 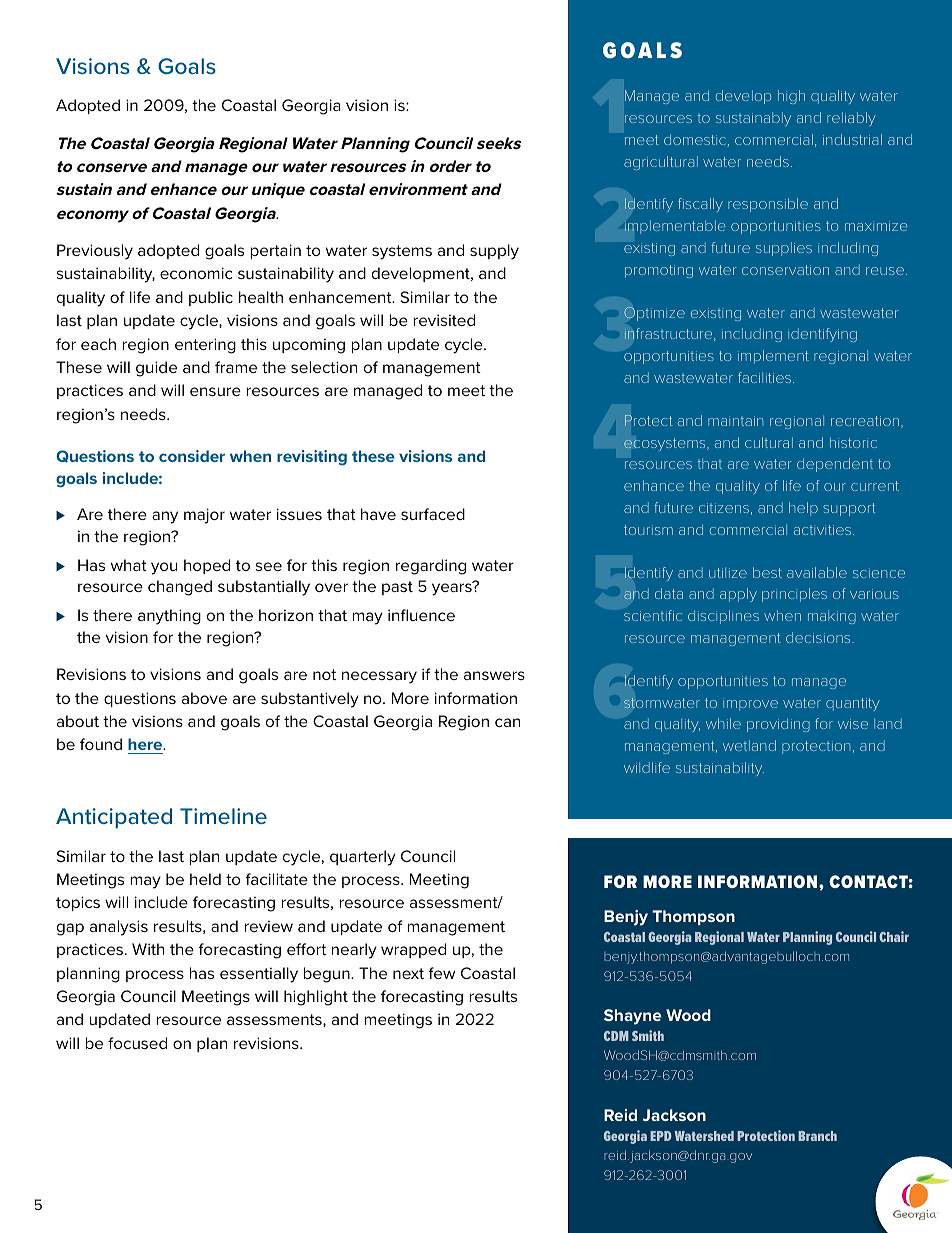 I want to click on focused, so click(x=137, y=1043).
